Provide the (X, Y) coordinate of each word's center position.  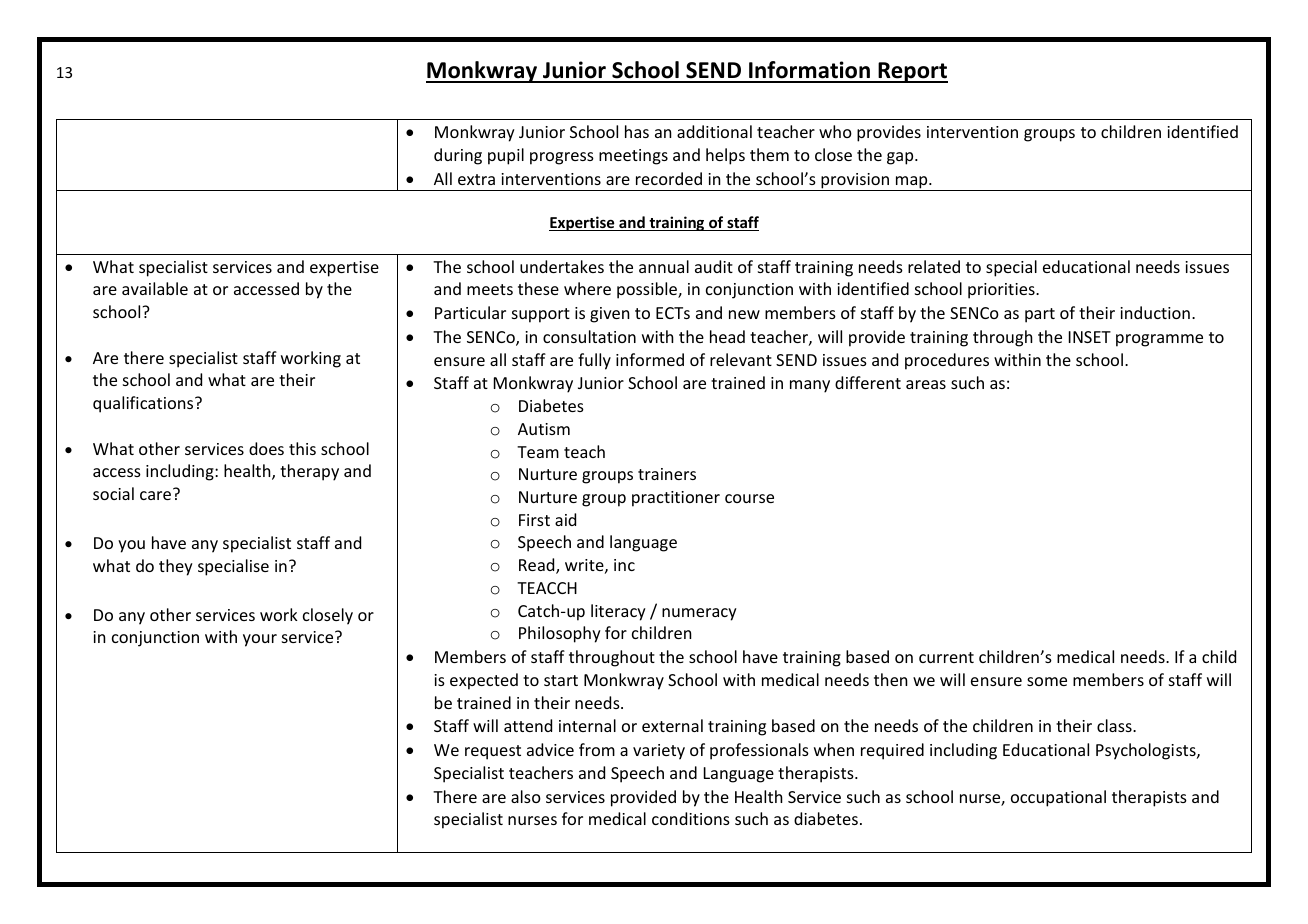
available (155, 288)
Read (538, 566)
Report (912, 72)
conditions (691, 818)
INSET (1090, 337)
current (946, 657)
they (176, 567)
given (610, 315)
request (493, 752)
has (637, 131)
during (458, 156)
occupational (1058, 798)
